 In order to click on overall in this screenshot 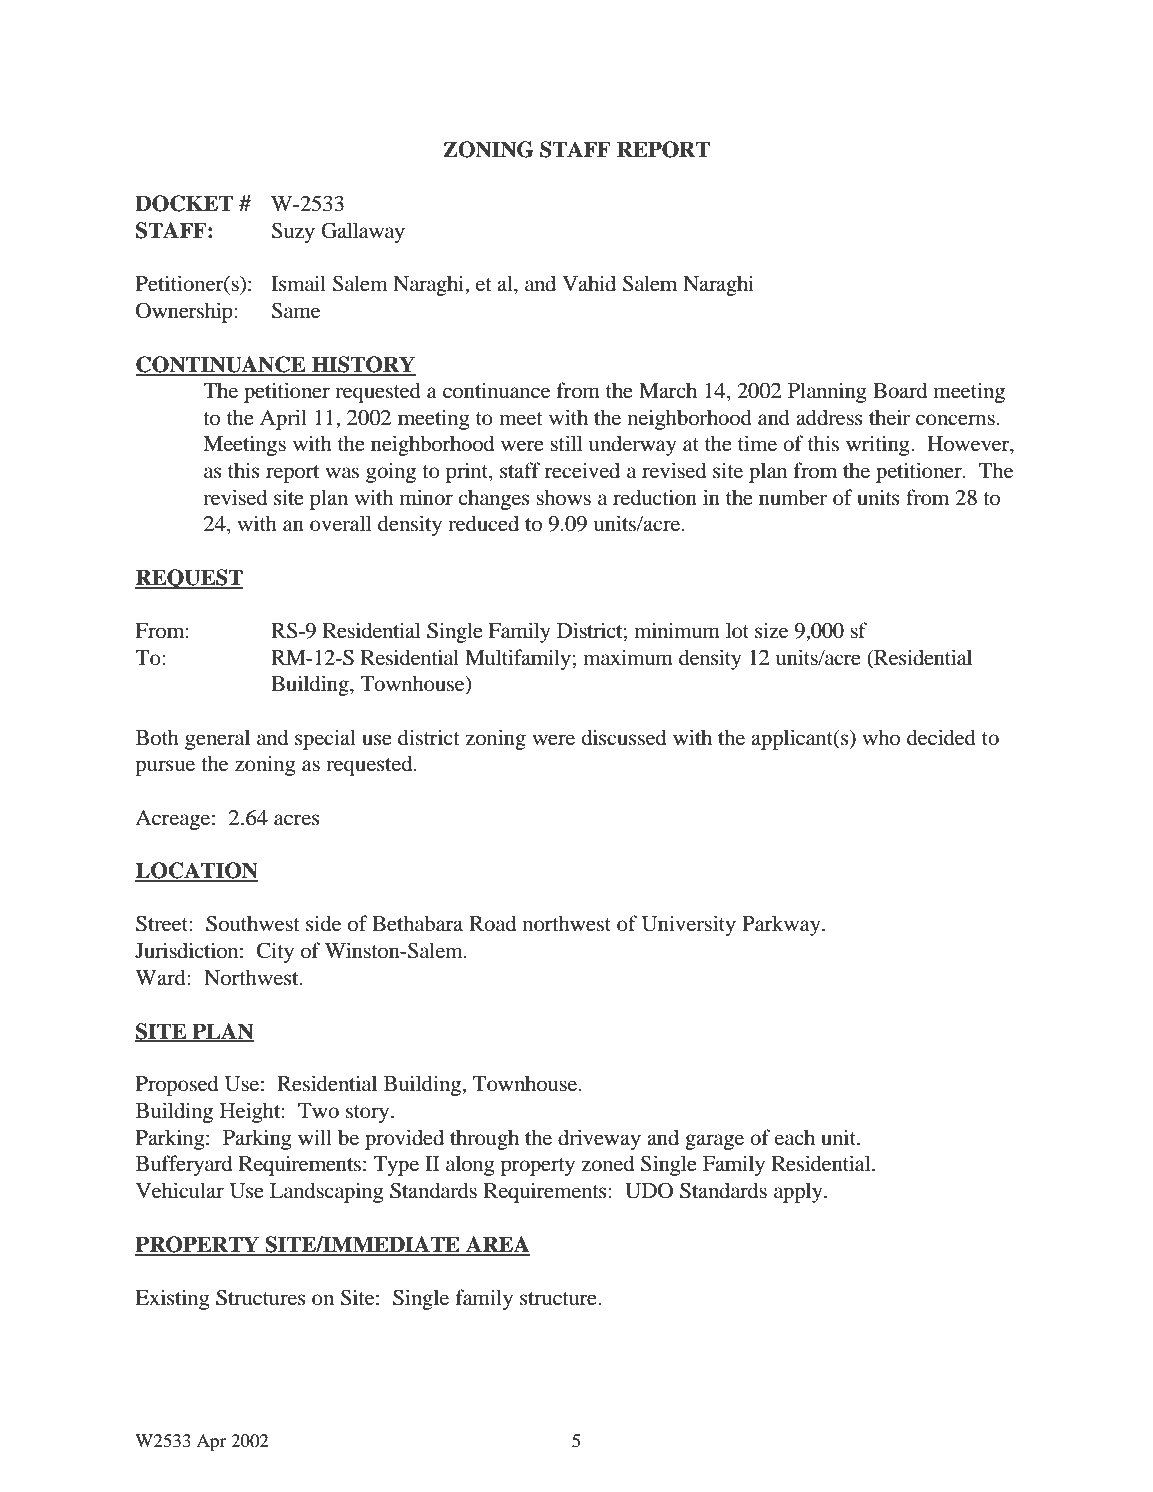, I will do `click(341, 523)`.
